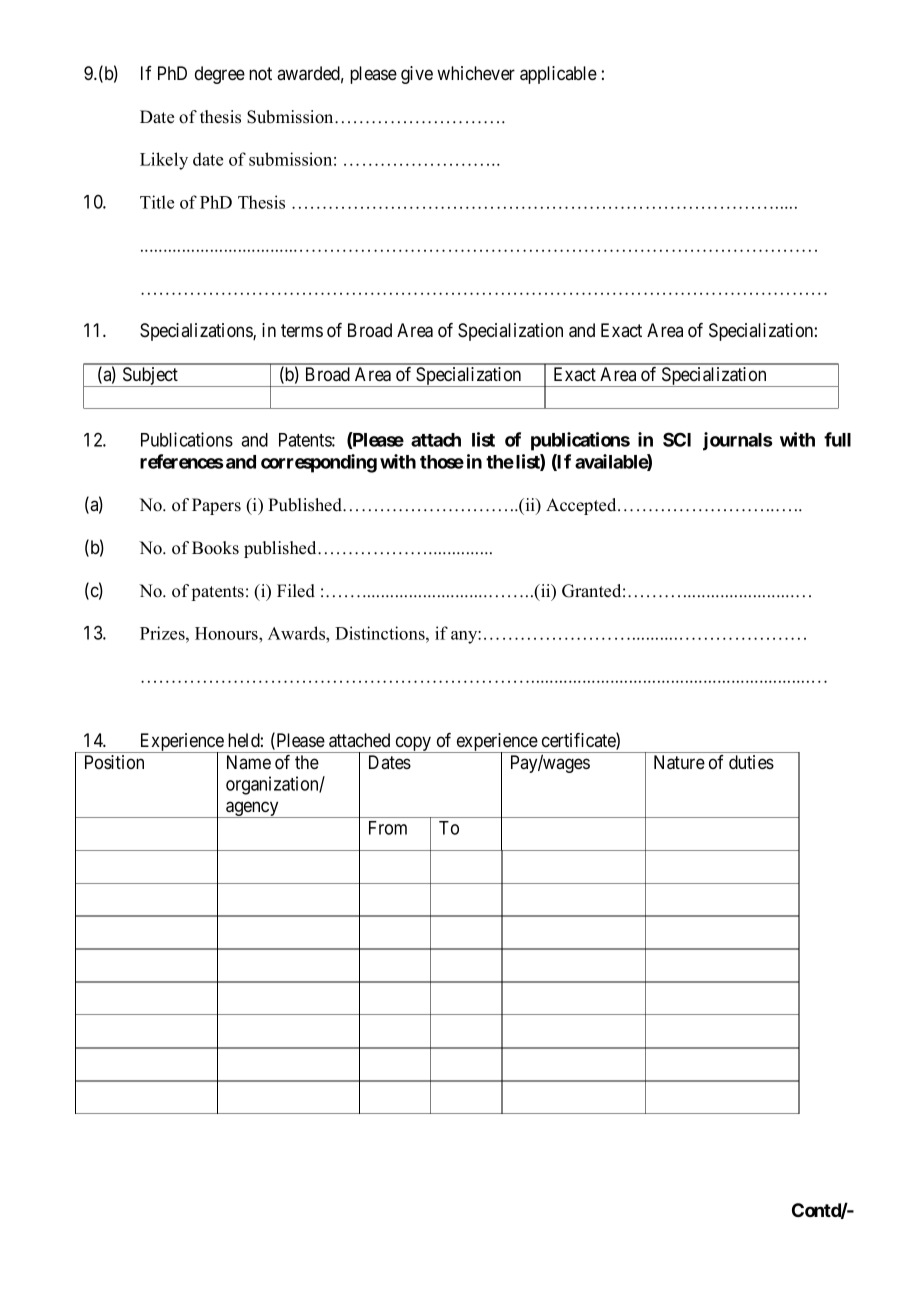 The width and height of the screenshot is (924, 1308). What do you see at coordinates (220, 75) in the screenshot?
I see `degree` at bounding box center [220, 75].
